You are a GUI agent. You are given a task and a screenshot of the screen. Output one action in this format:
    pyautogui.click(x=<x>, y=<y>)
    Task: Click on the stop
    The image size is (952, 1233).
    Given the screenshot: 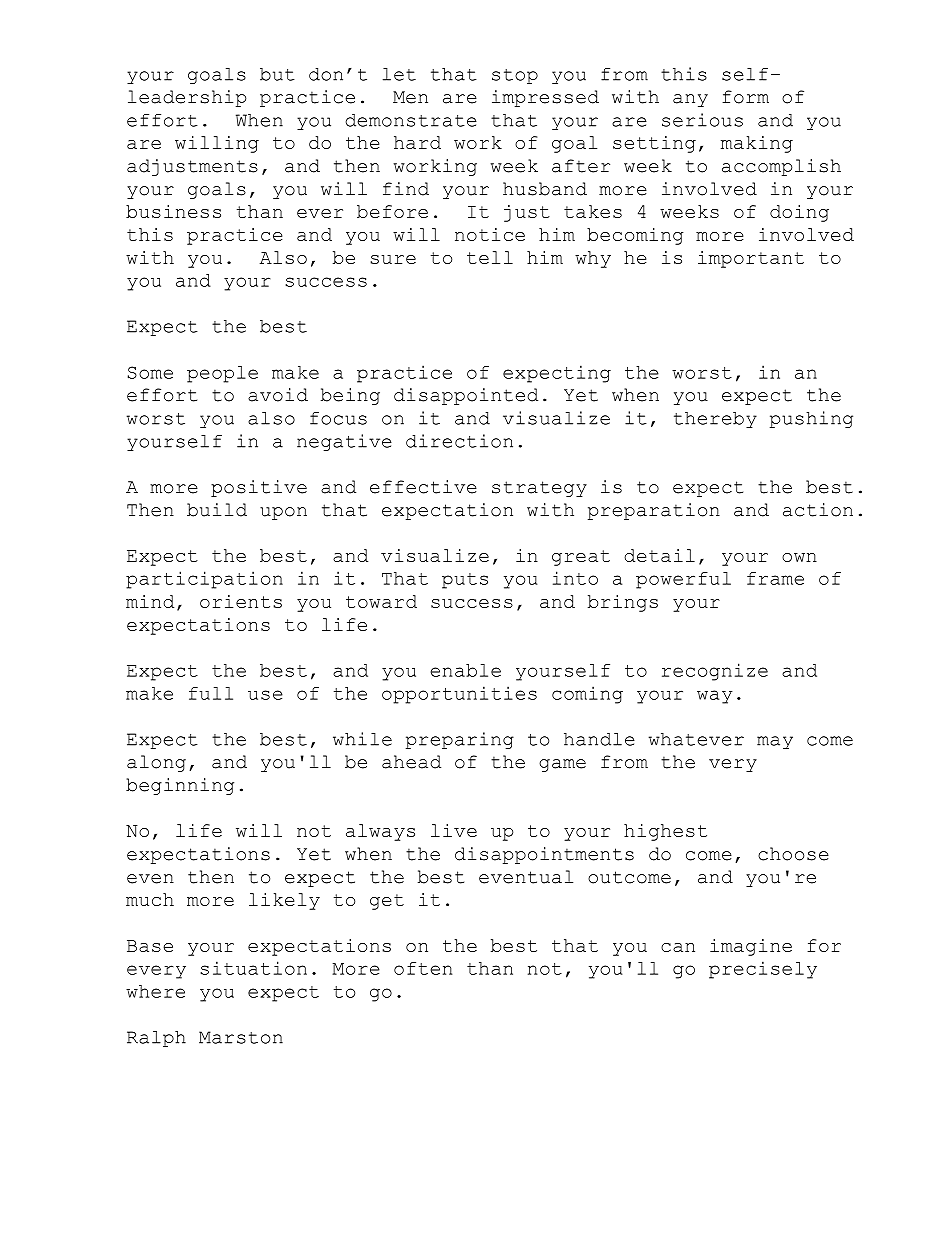 What is the action you would take?
    pyautogui.click(x=515, y=76)
